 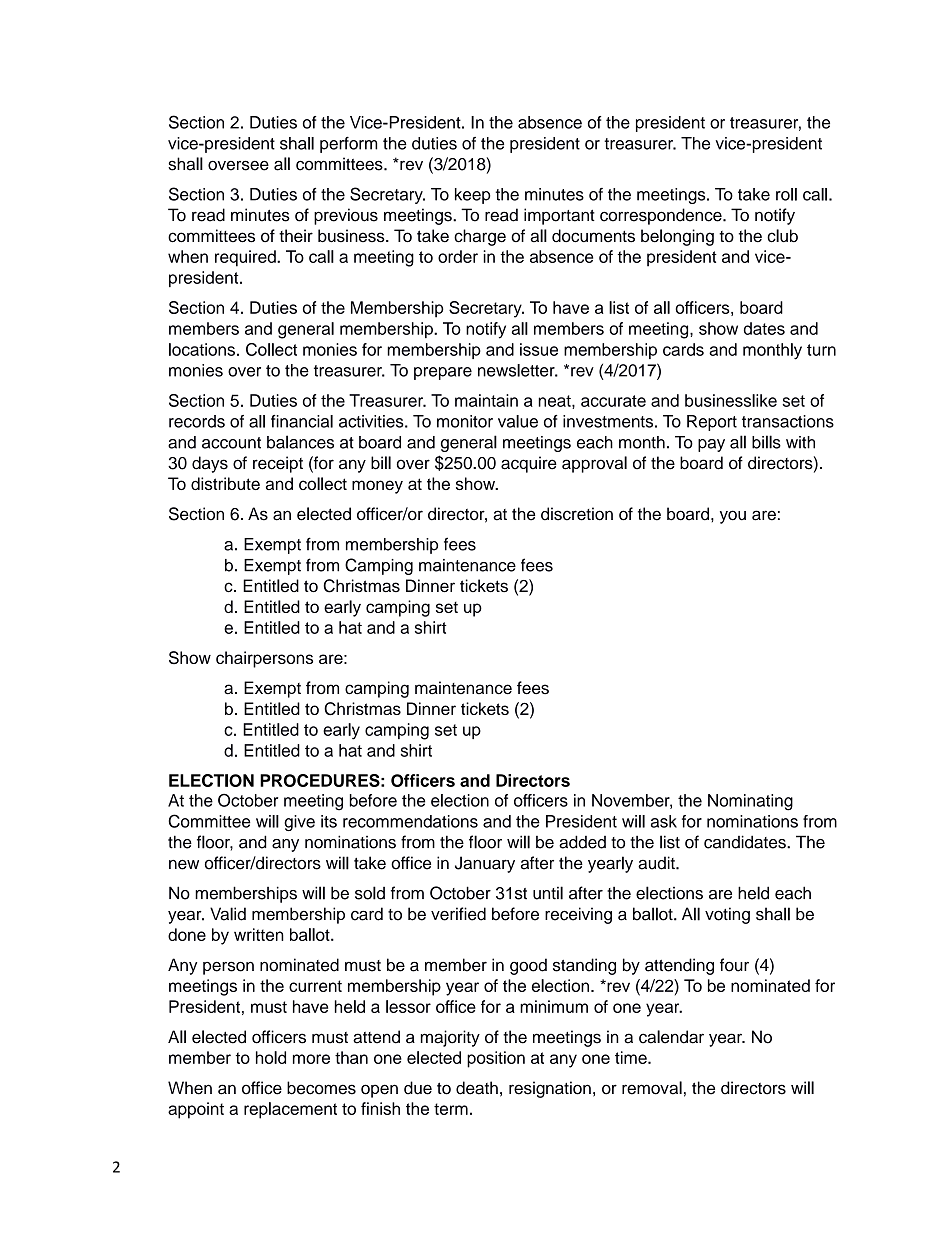 What do you see at coordinates (296, 236) in the image?
I see `their` at bounding box center [296, 236].
